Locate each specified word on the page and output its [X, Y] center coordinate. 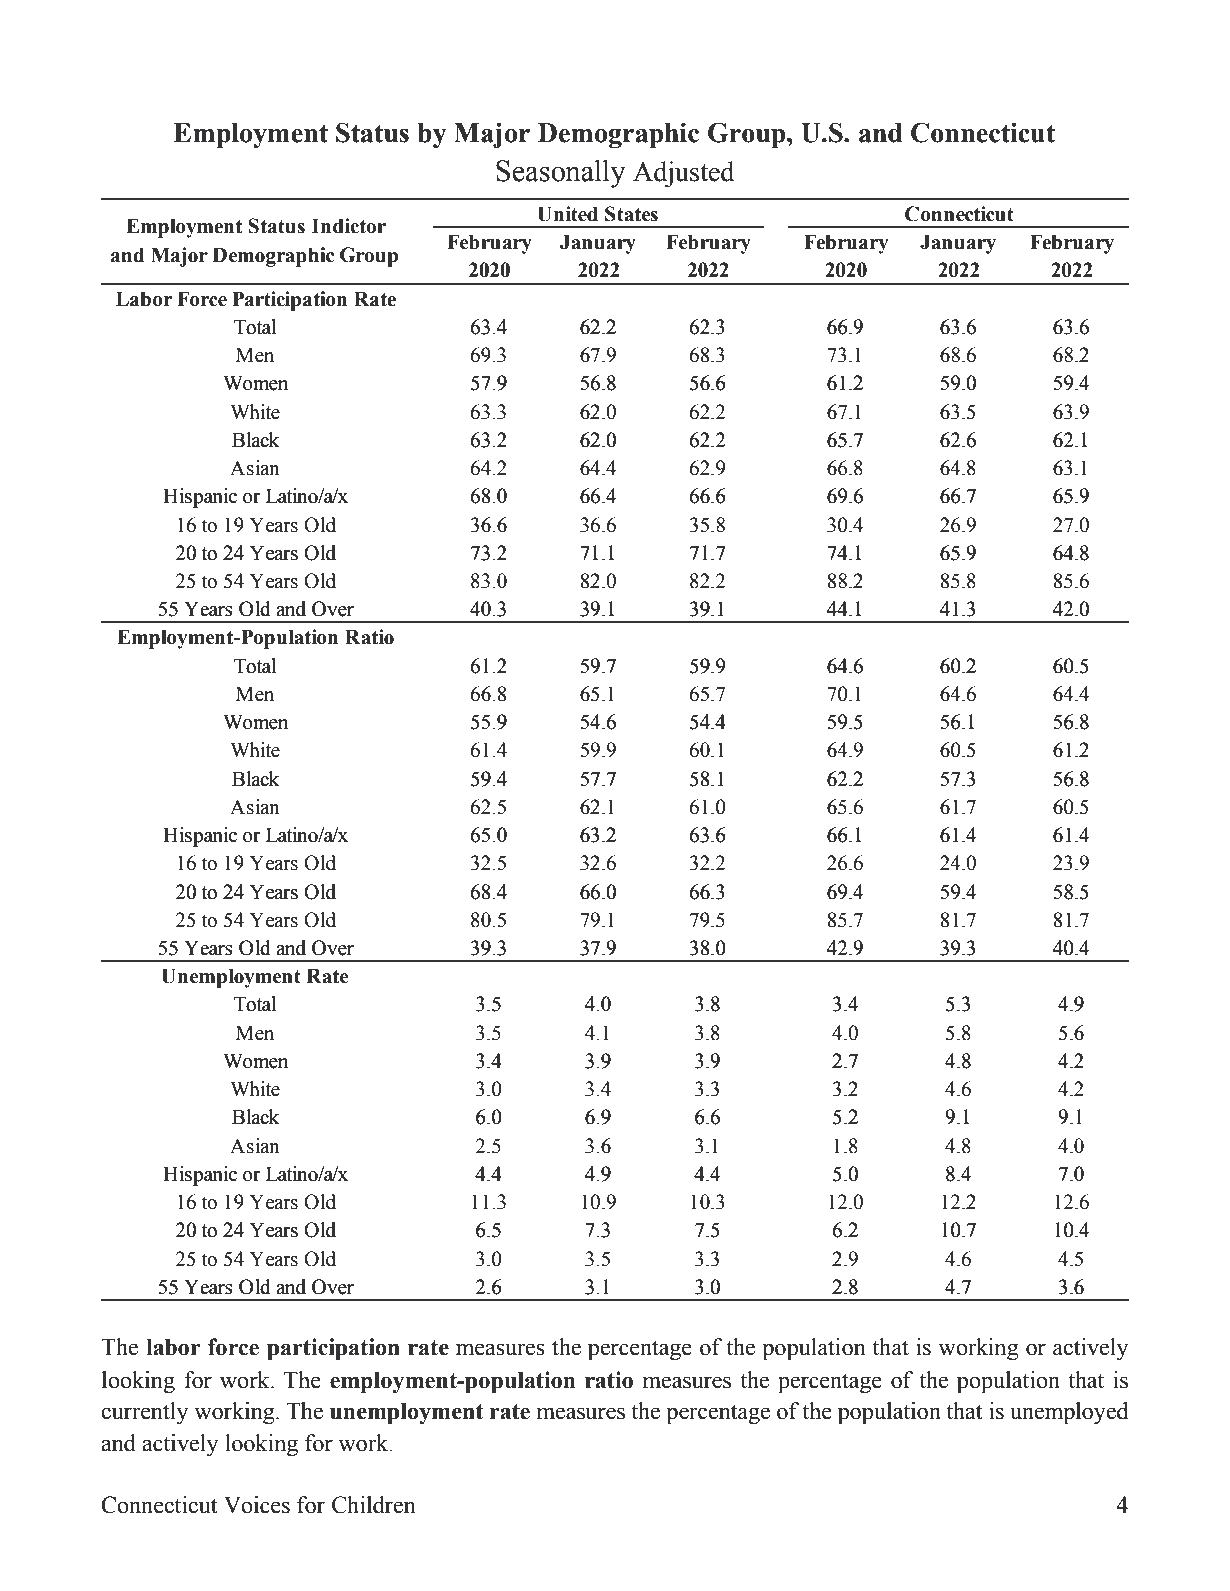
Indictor [349, 226]
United [568, 214]
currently [144, 1413]
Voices [257, 1505]
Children [374, 1505]
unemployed [1069, 1413]
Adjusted [683, 174]
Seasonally [561, 173]
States [631, 214]
